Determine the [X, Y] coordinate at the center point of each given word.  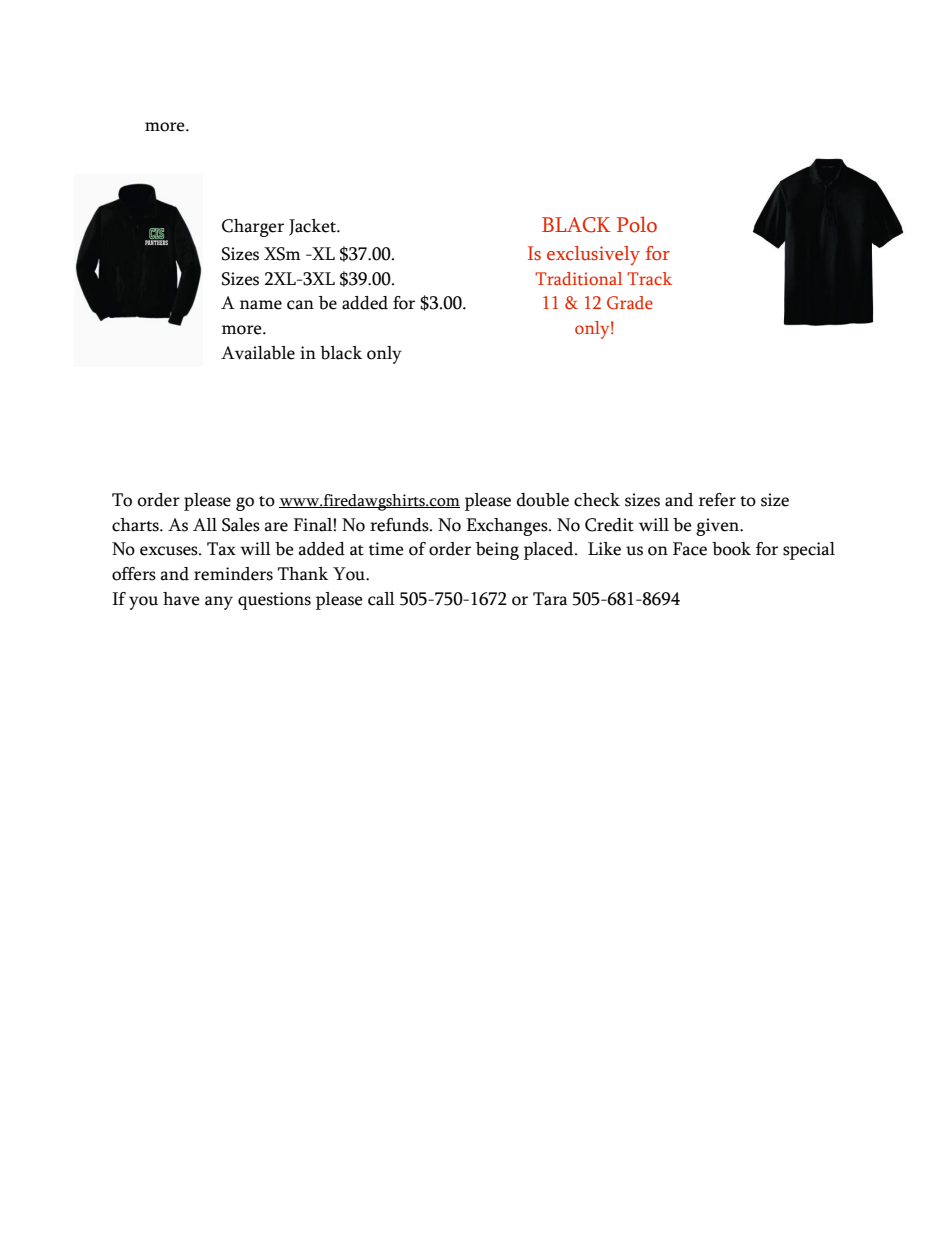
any [219, 603]
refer [717, 500]
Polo [637, 224]
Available [258, 353]
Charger [253, 228]
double [543, 500]
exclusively [593, 255]
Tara [550, 599]
